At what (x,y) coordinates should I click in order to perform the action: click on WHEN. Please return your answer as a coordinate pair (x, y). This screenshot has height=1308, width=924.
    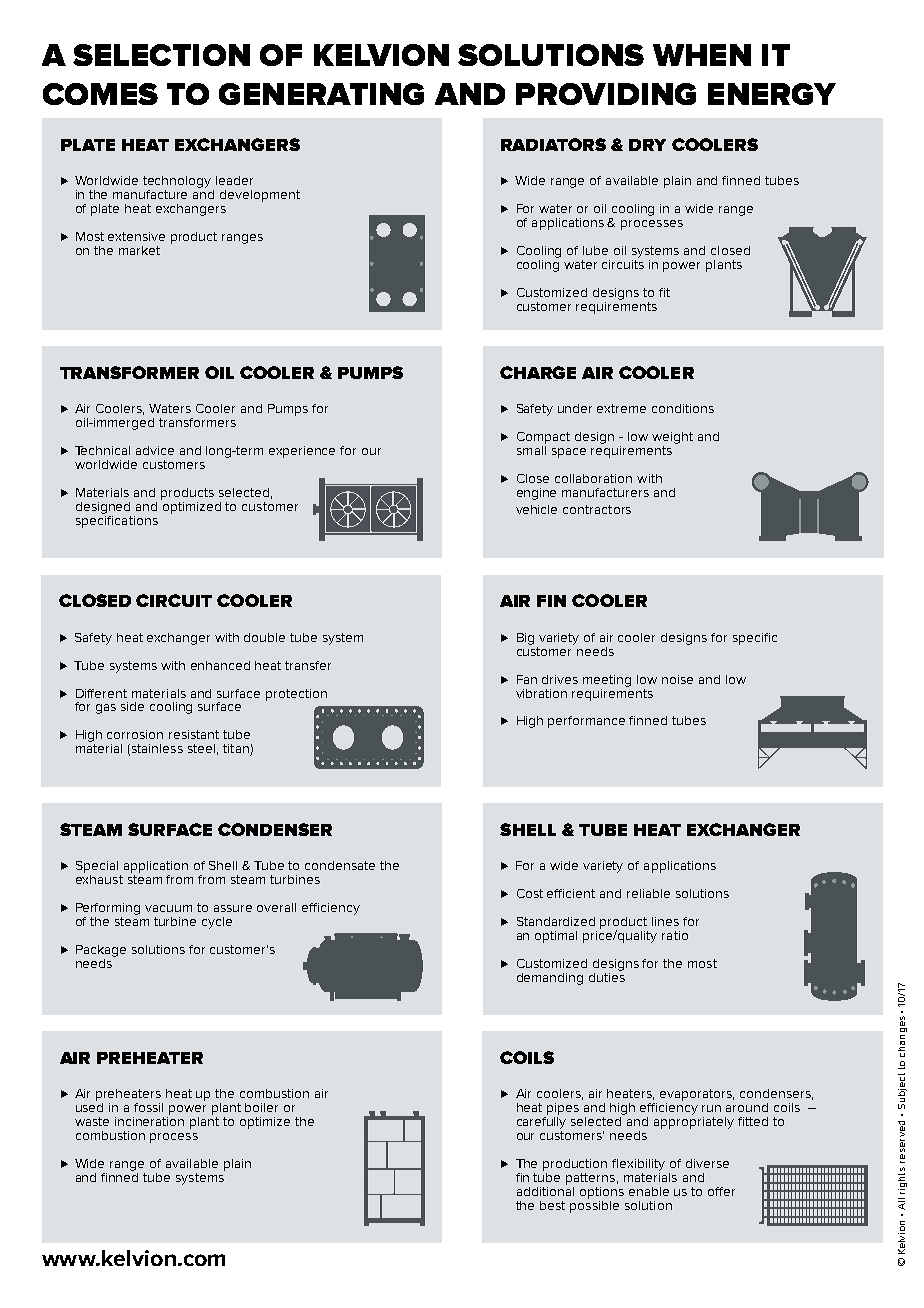
    Looking at the image, I should click on (702, 55).
